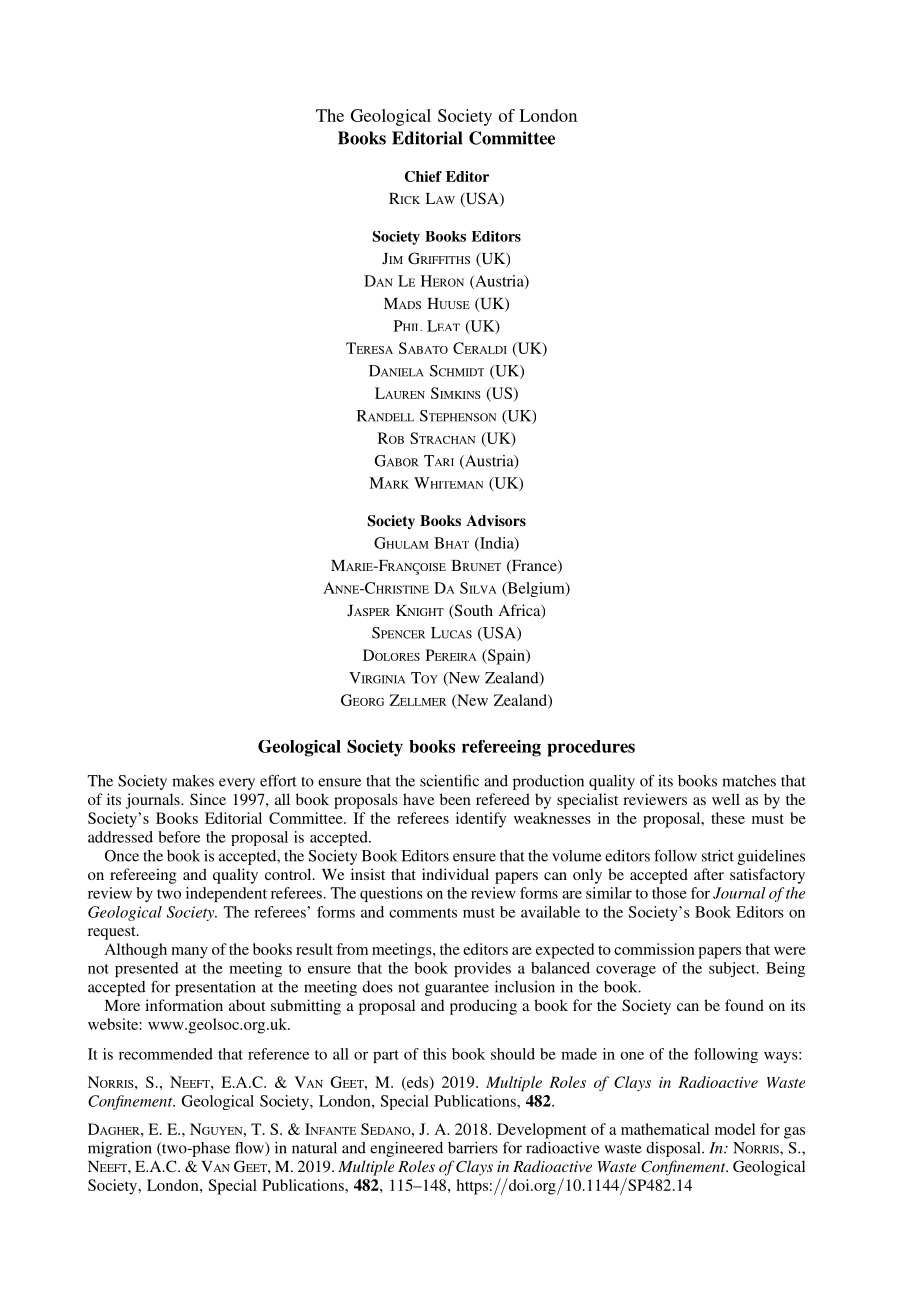 This page has width=912, height=1316. What do you see at coordinates (193, 781) in the page?
I see `makes` at bounding box center [193, 781].
